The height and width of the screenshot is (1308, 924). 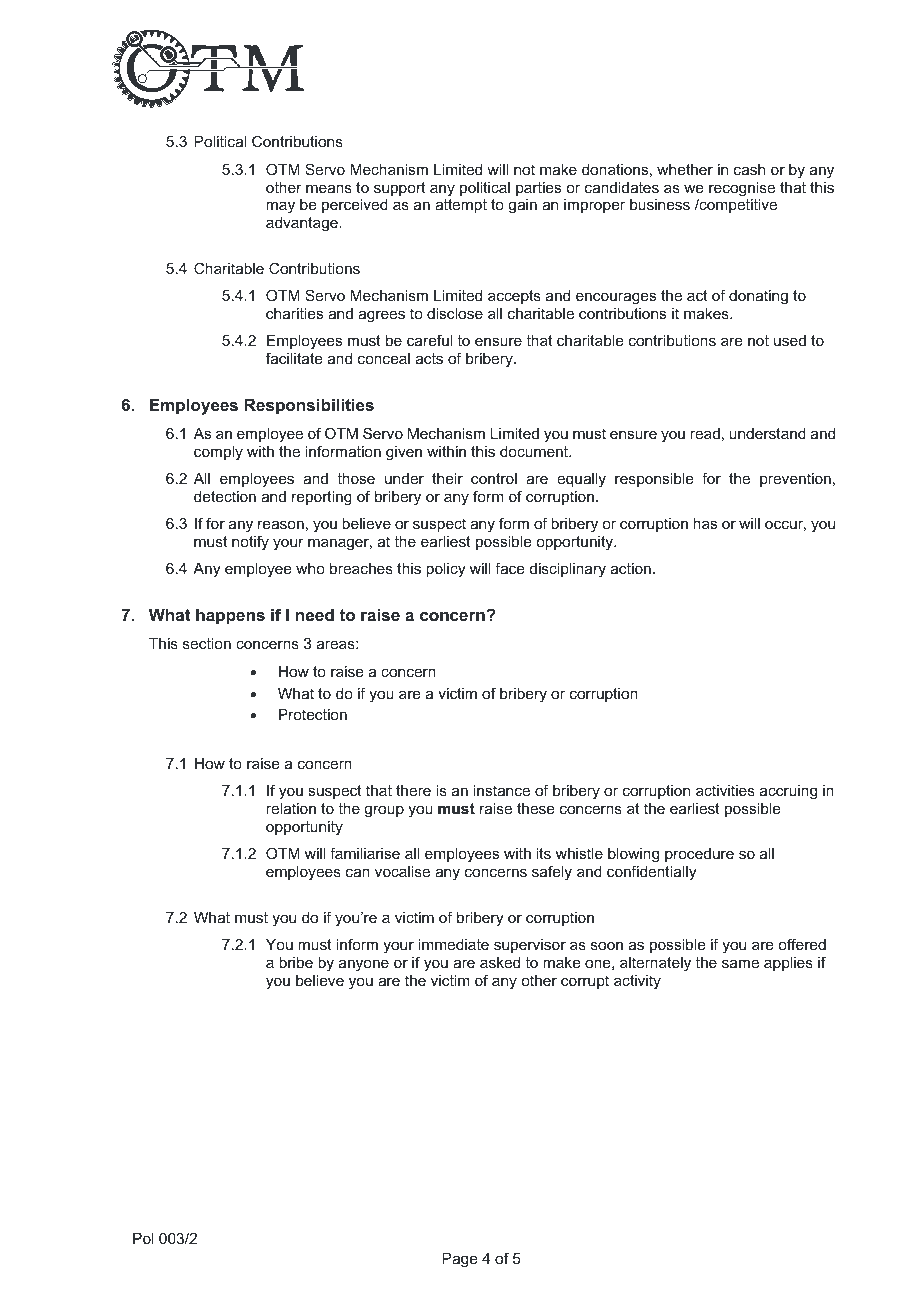 I want to click on face, so click(x=510, y=568).
